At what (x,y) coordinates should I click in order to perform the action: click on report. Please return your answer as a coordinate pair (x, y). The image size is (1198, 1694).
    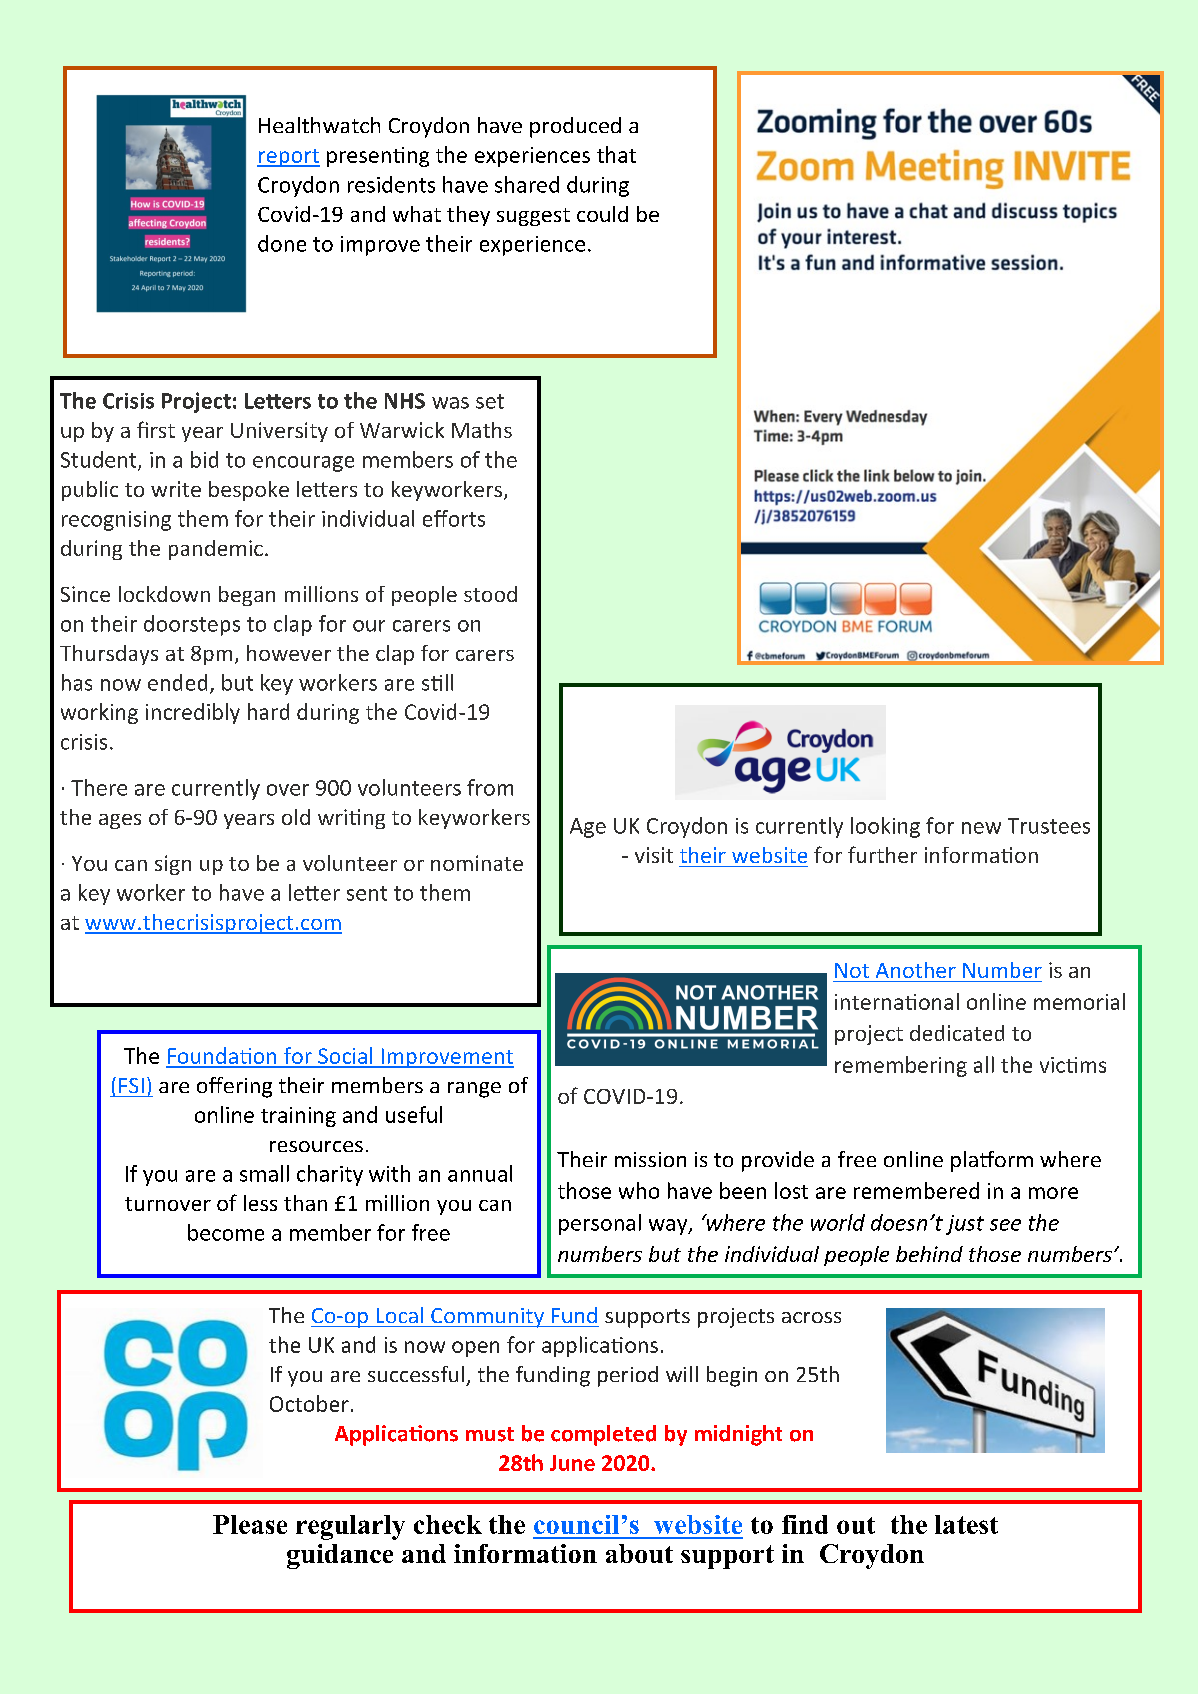
    Looking at the image, I should click on (288, 158).
